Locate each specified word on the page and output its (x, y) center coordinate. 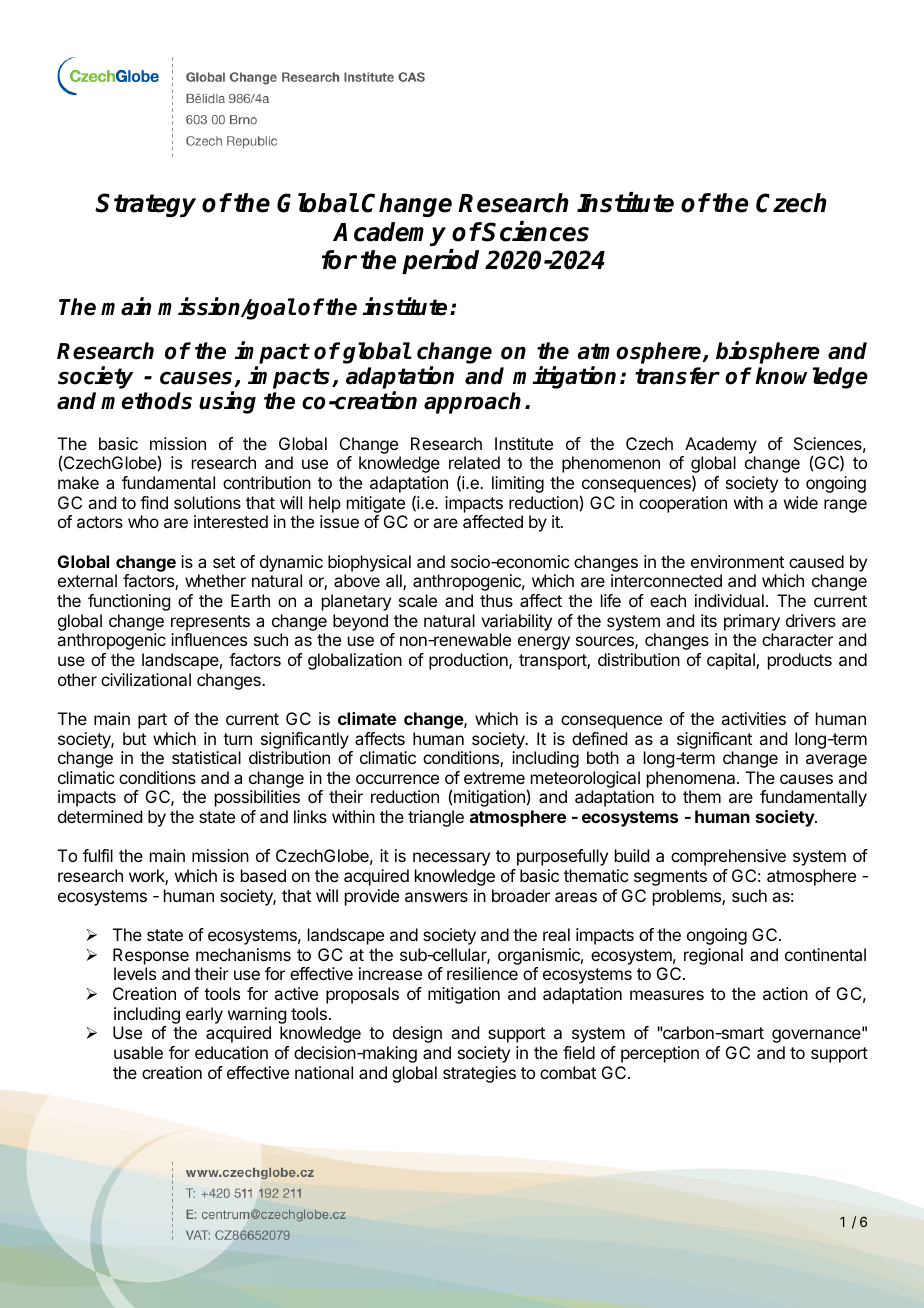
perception (660, 1054)
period (440, 261)
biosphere (768, 353)
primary (752, 622)
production (469, 661)
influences (209, 639)
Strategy (145, 205)
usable (138, 1052)
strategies (479, 1074)
